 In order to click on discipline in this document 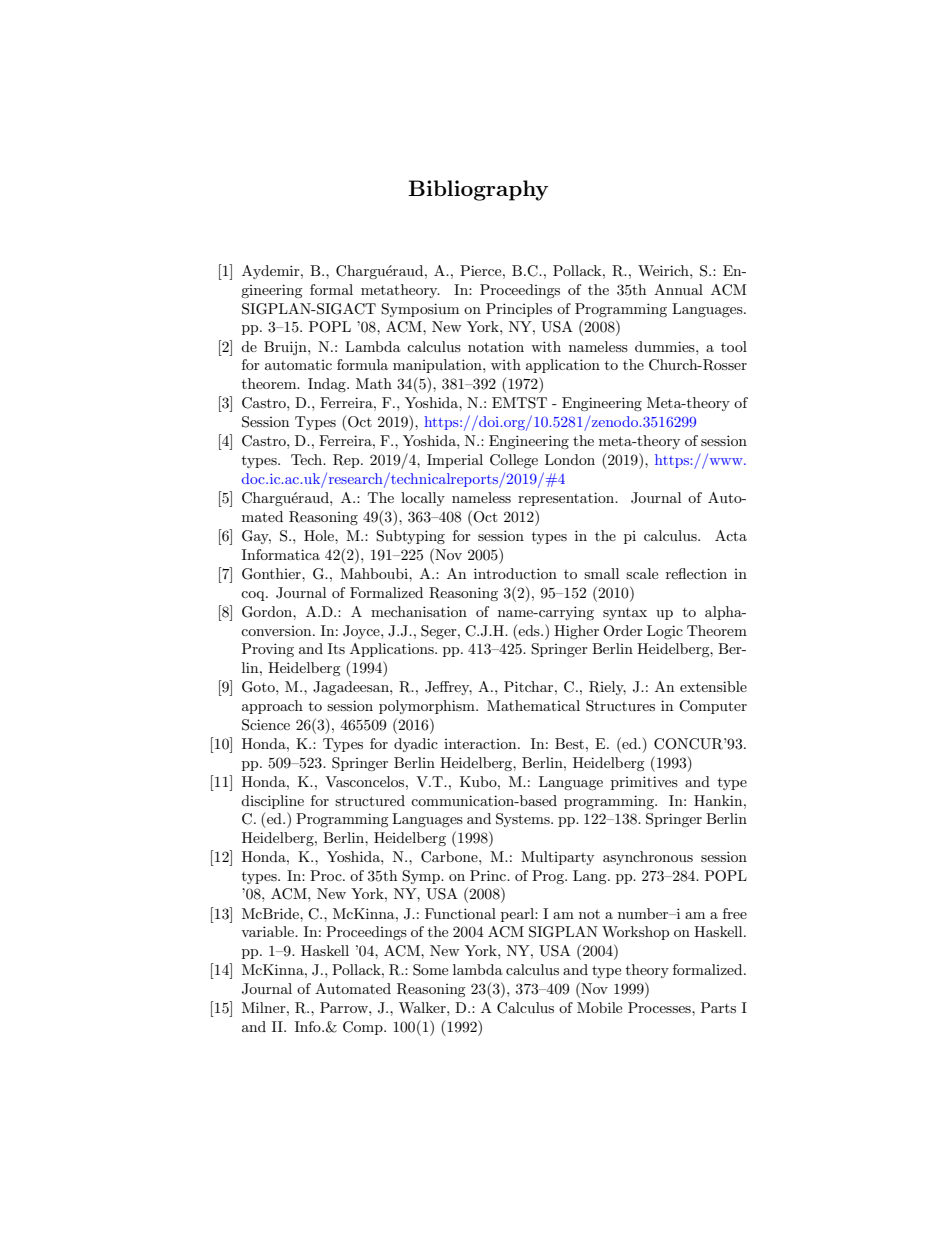, I will do `click(272, 802)`.
